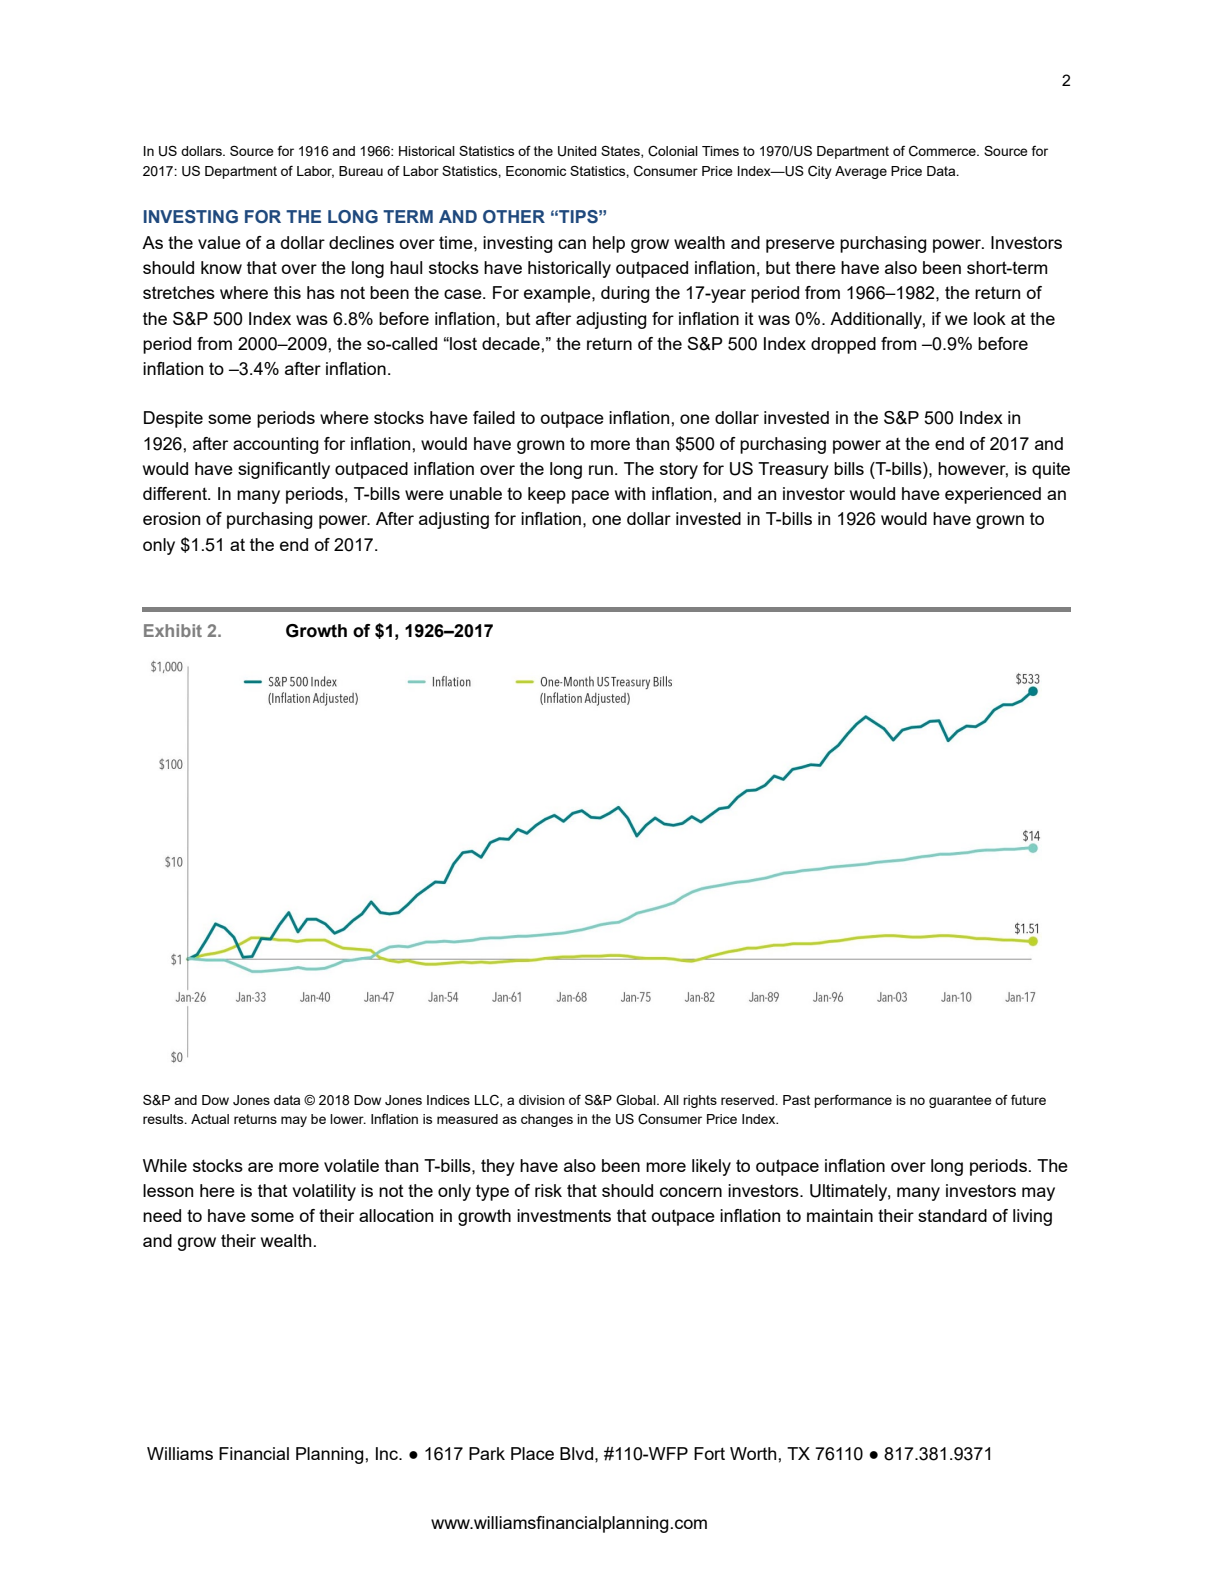 This screenshot has height=1572, width=1214. What do you see at coordinates (547, 1120) in the screenshot?
I see `changes` at bounding box center [547, 1120].
